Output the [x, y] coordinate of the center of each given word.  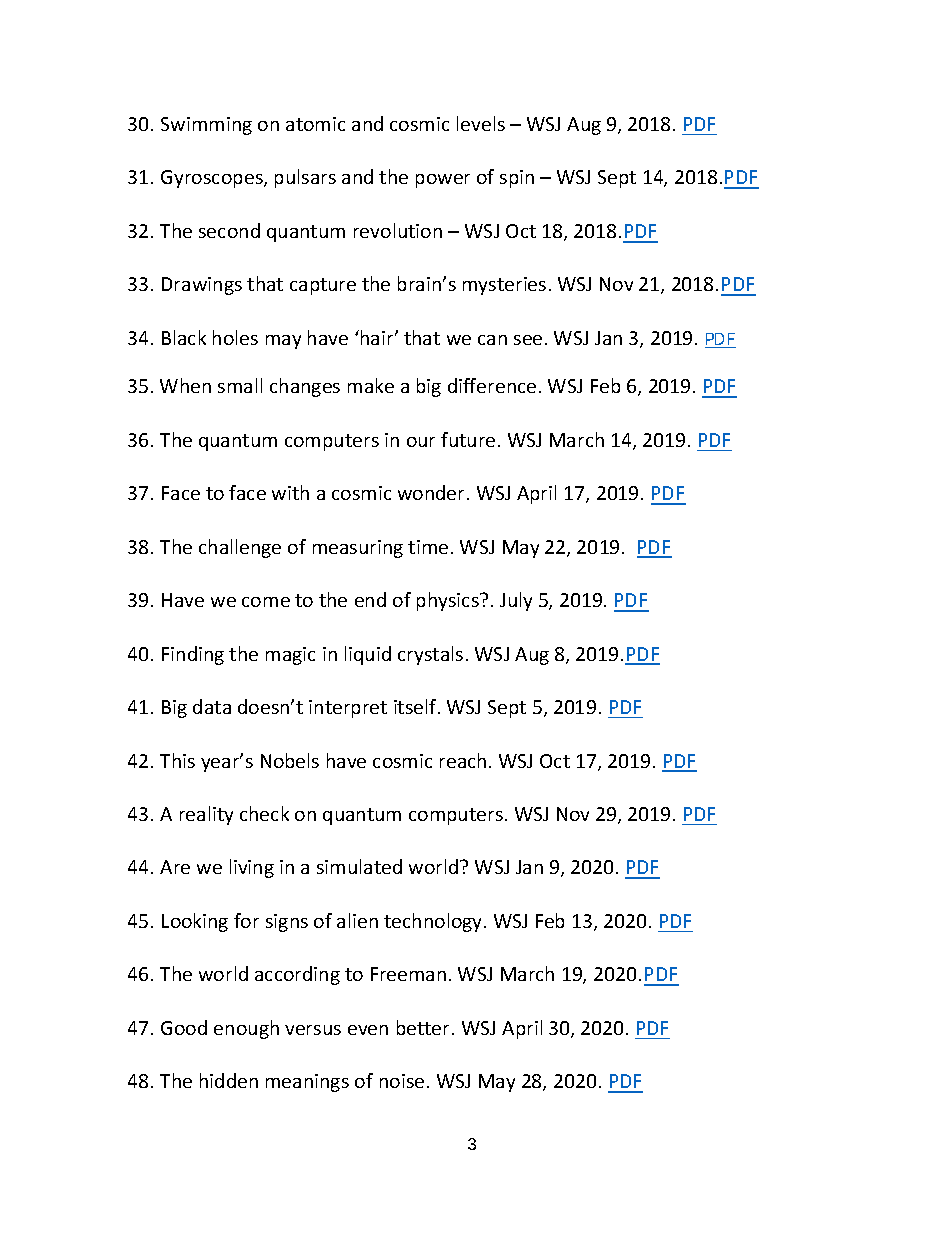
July [516, 601]
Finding [193, 655]
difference [492, 385]
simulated [359, 866]
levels [481, 123]
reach [463, 760]
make [371, 385]
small [240, 385]
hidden [229, 1080]
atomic [315, 124]
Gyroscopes [213, 179]
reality [206, 815]
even [368, 1030]
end [370, 599]
